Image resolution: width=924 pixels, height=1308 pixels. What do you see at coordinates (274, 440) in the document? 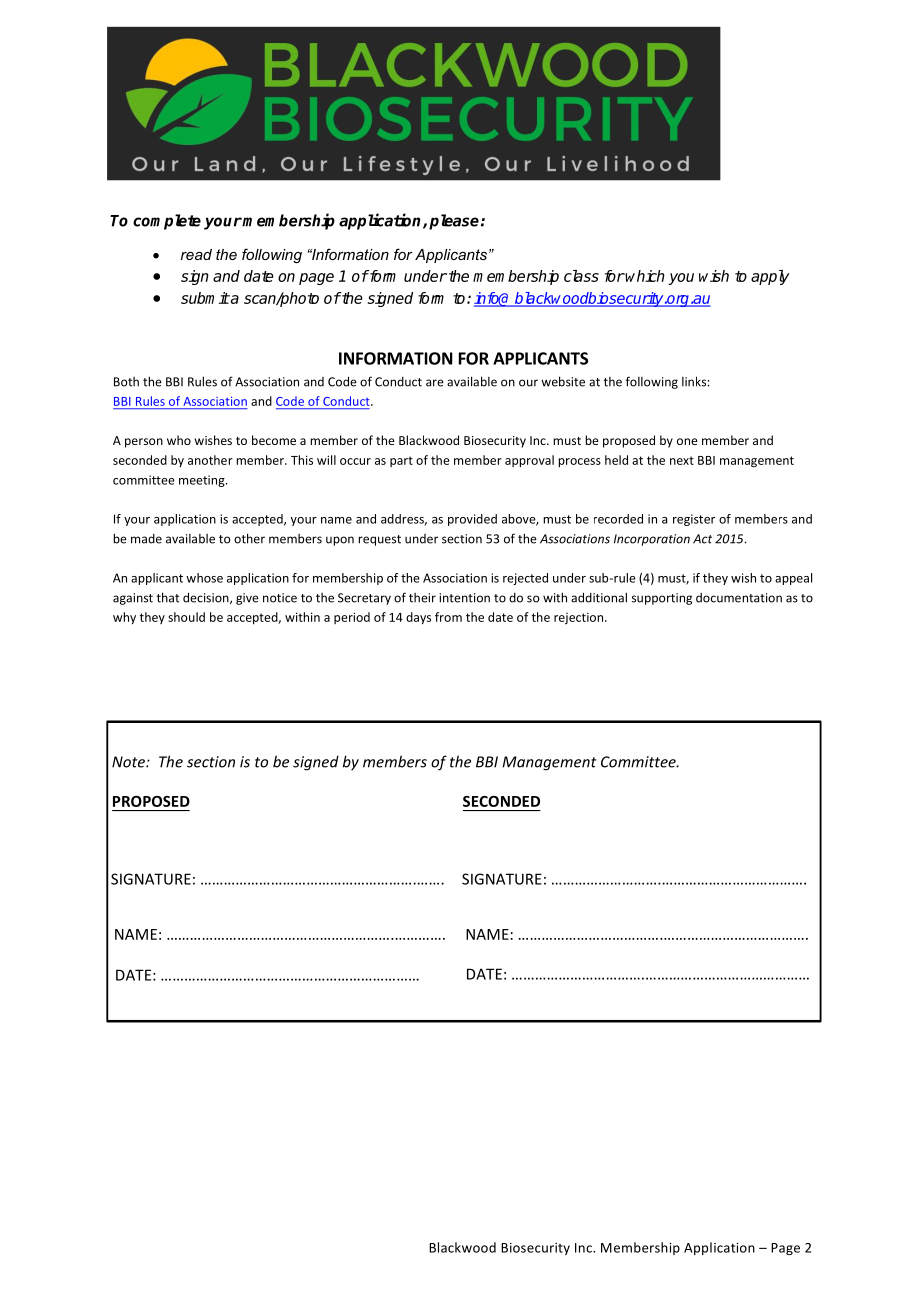
I see `become` at bounding box center [274, 440].
